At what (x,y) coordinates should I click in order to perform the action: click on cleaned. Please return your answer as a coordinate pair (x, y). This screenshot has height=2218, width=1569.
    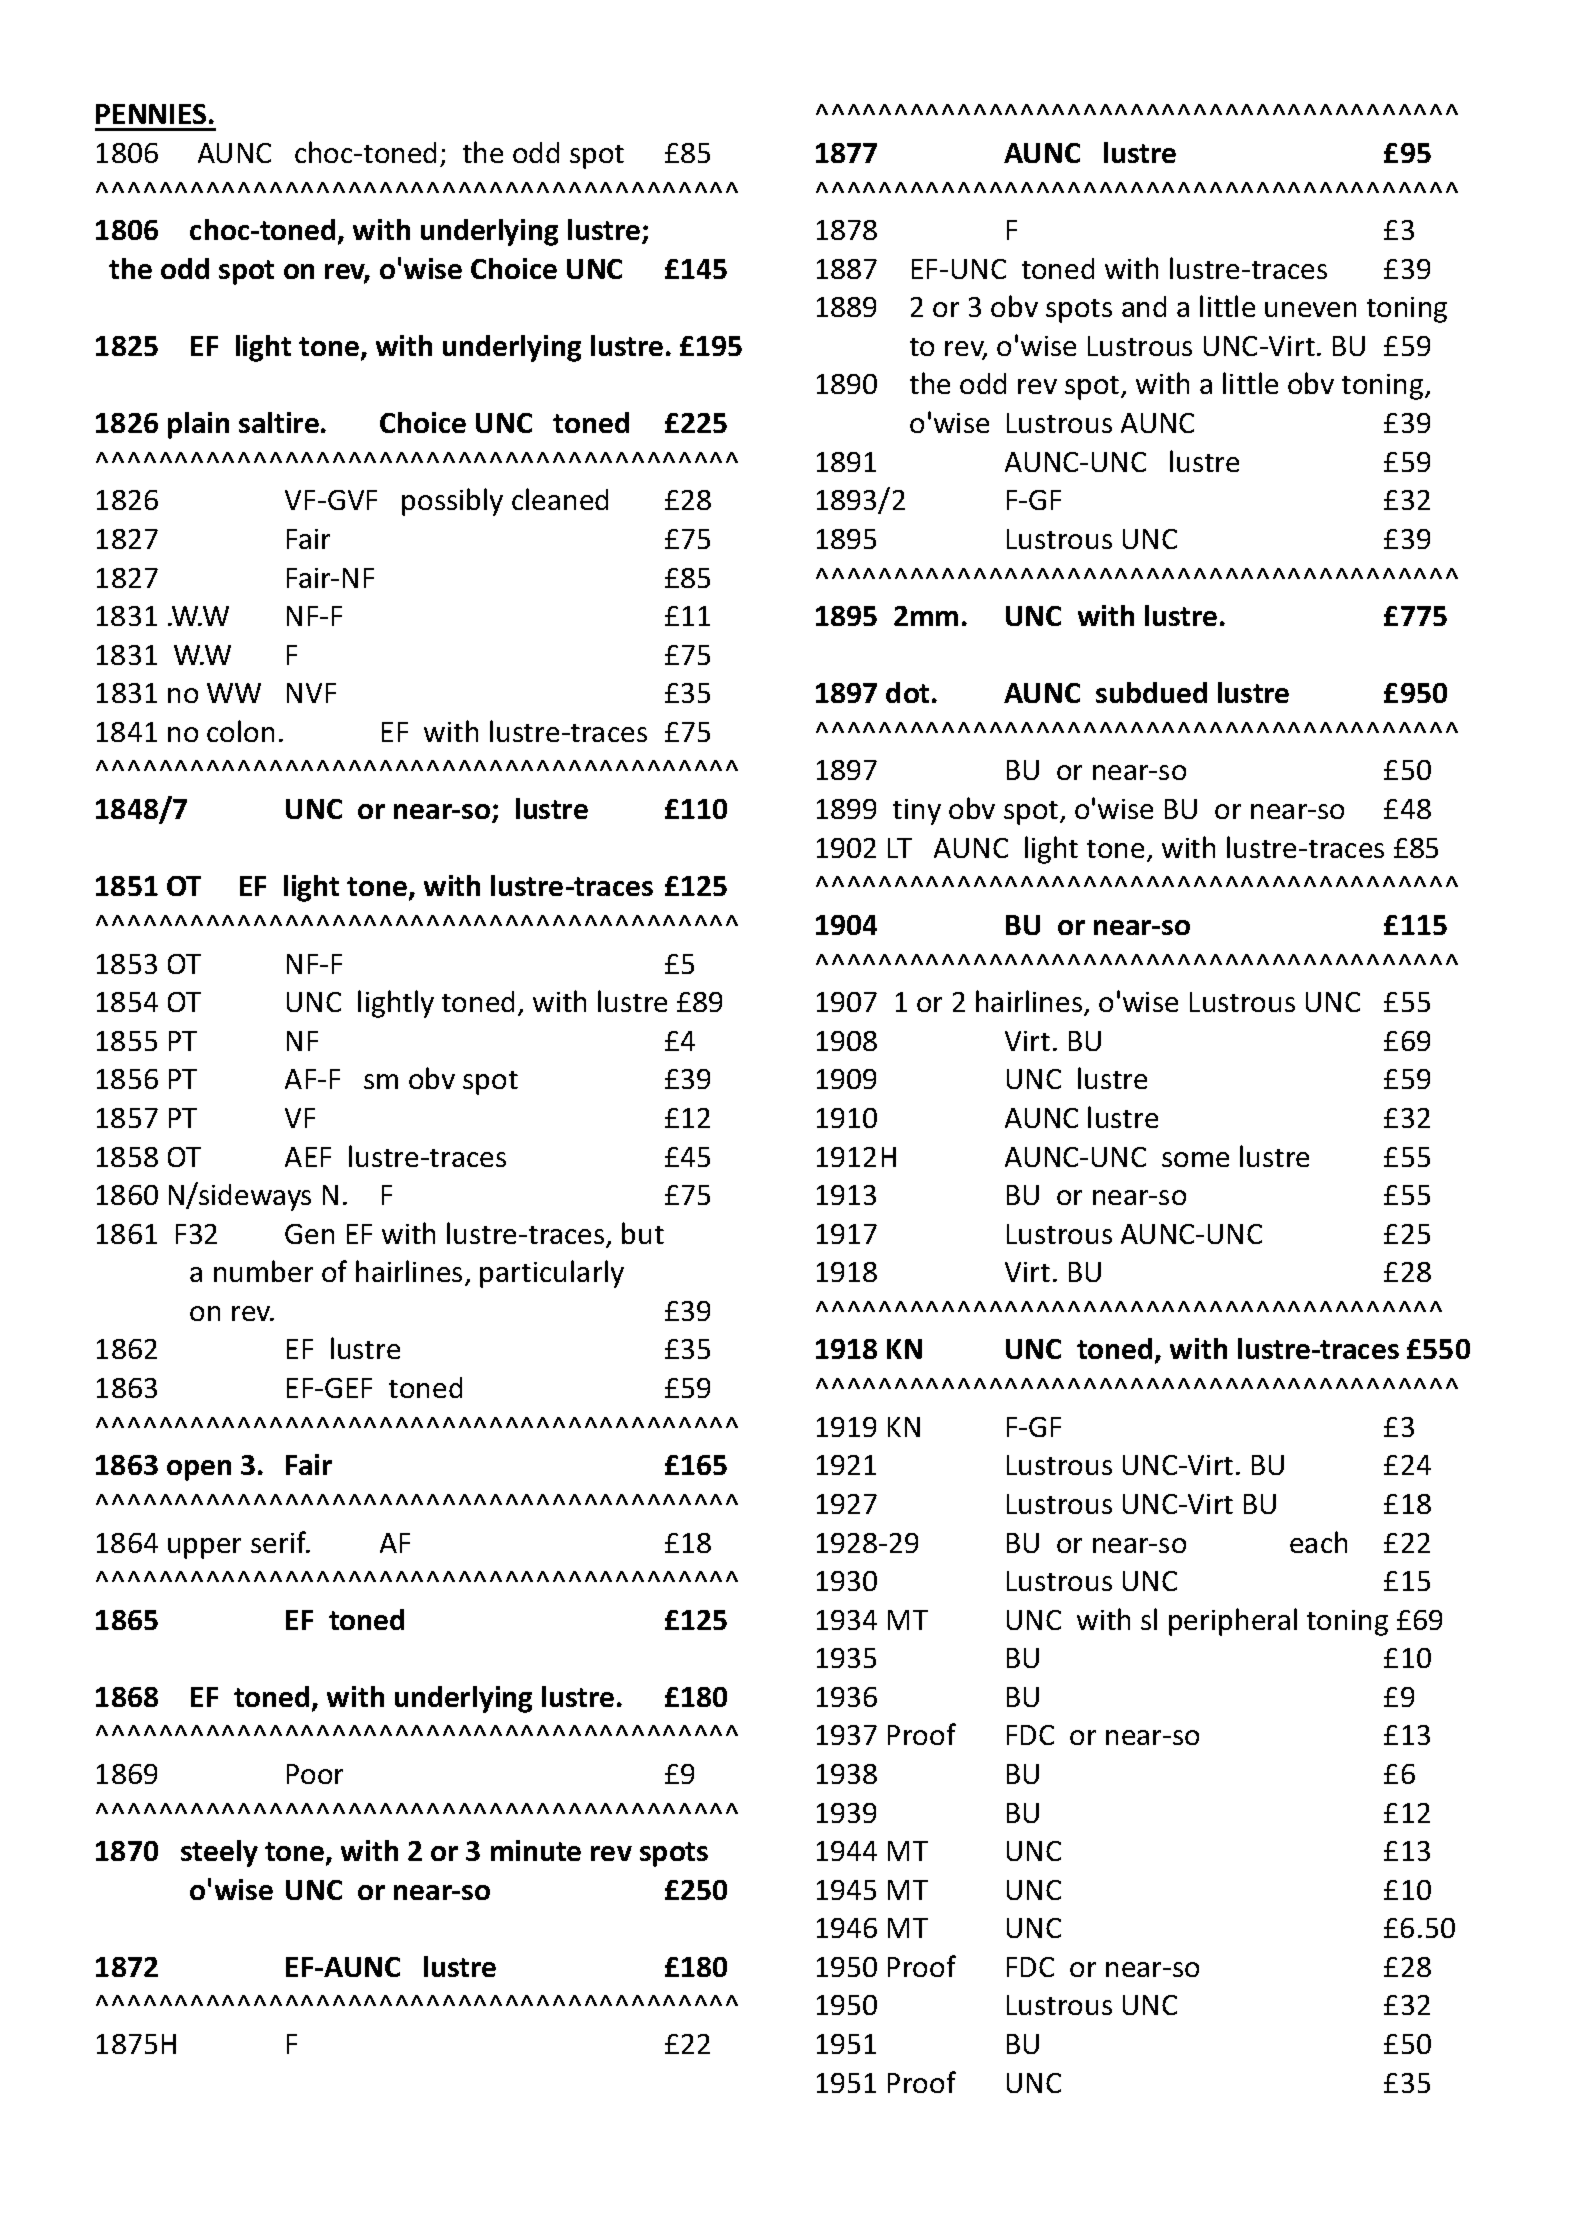
    Looking at the image, I should click on (560, 499).
